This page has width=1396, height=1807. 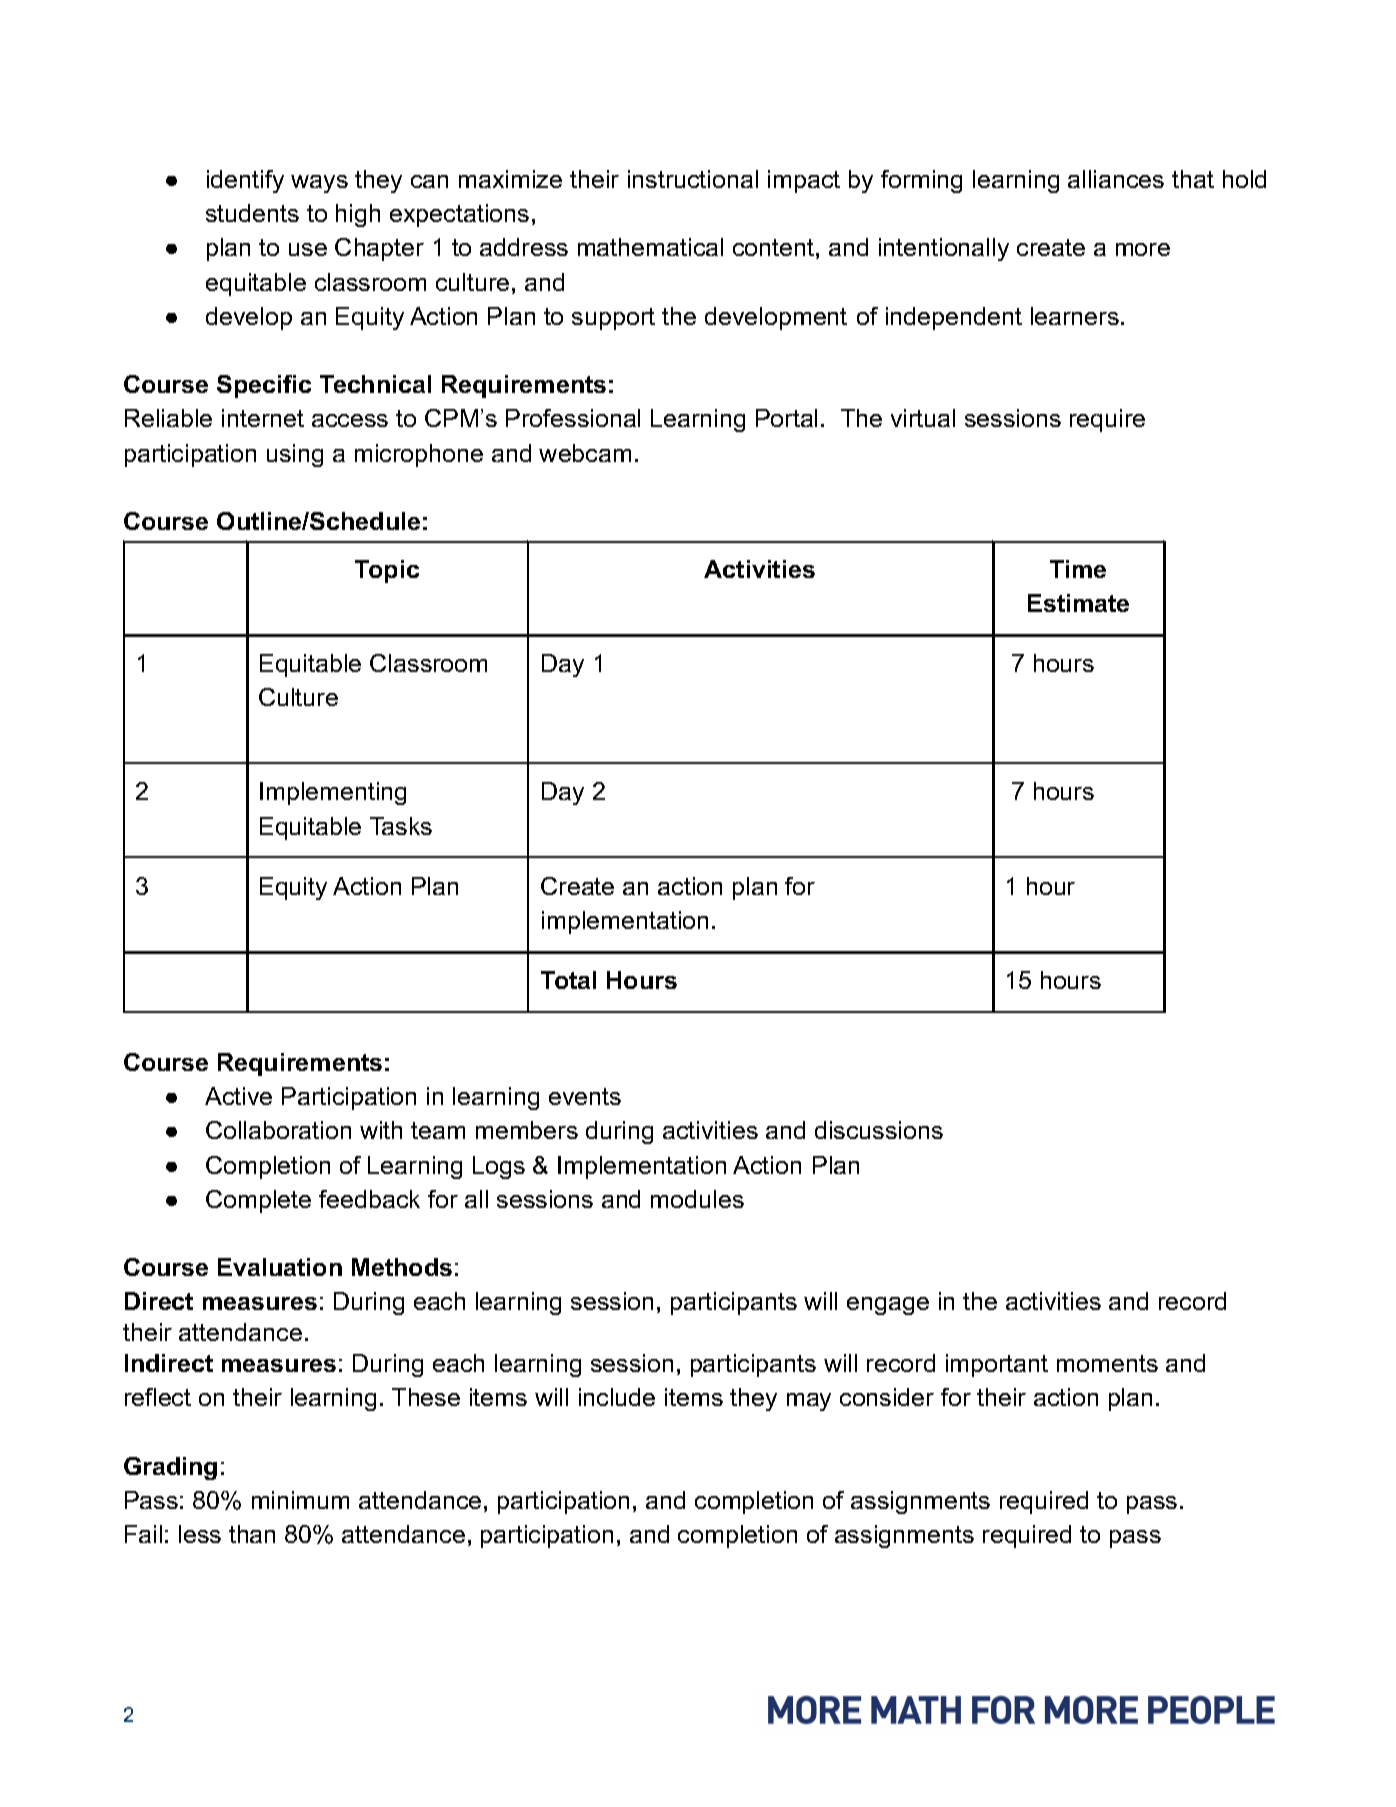 What do you see at coordinates (585, 453) in the page?
I see `webcam` at bounding box center [585, 453].
